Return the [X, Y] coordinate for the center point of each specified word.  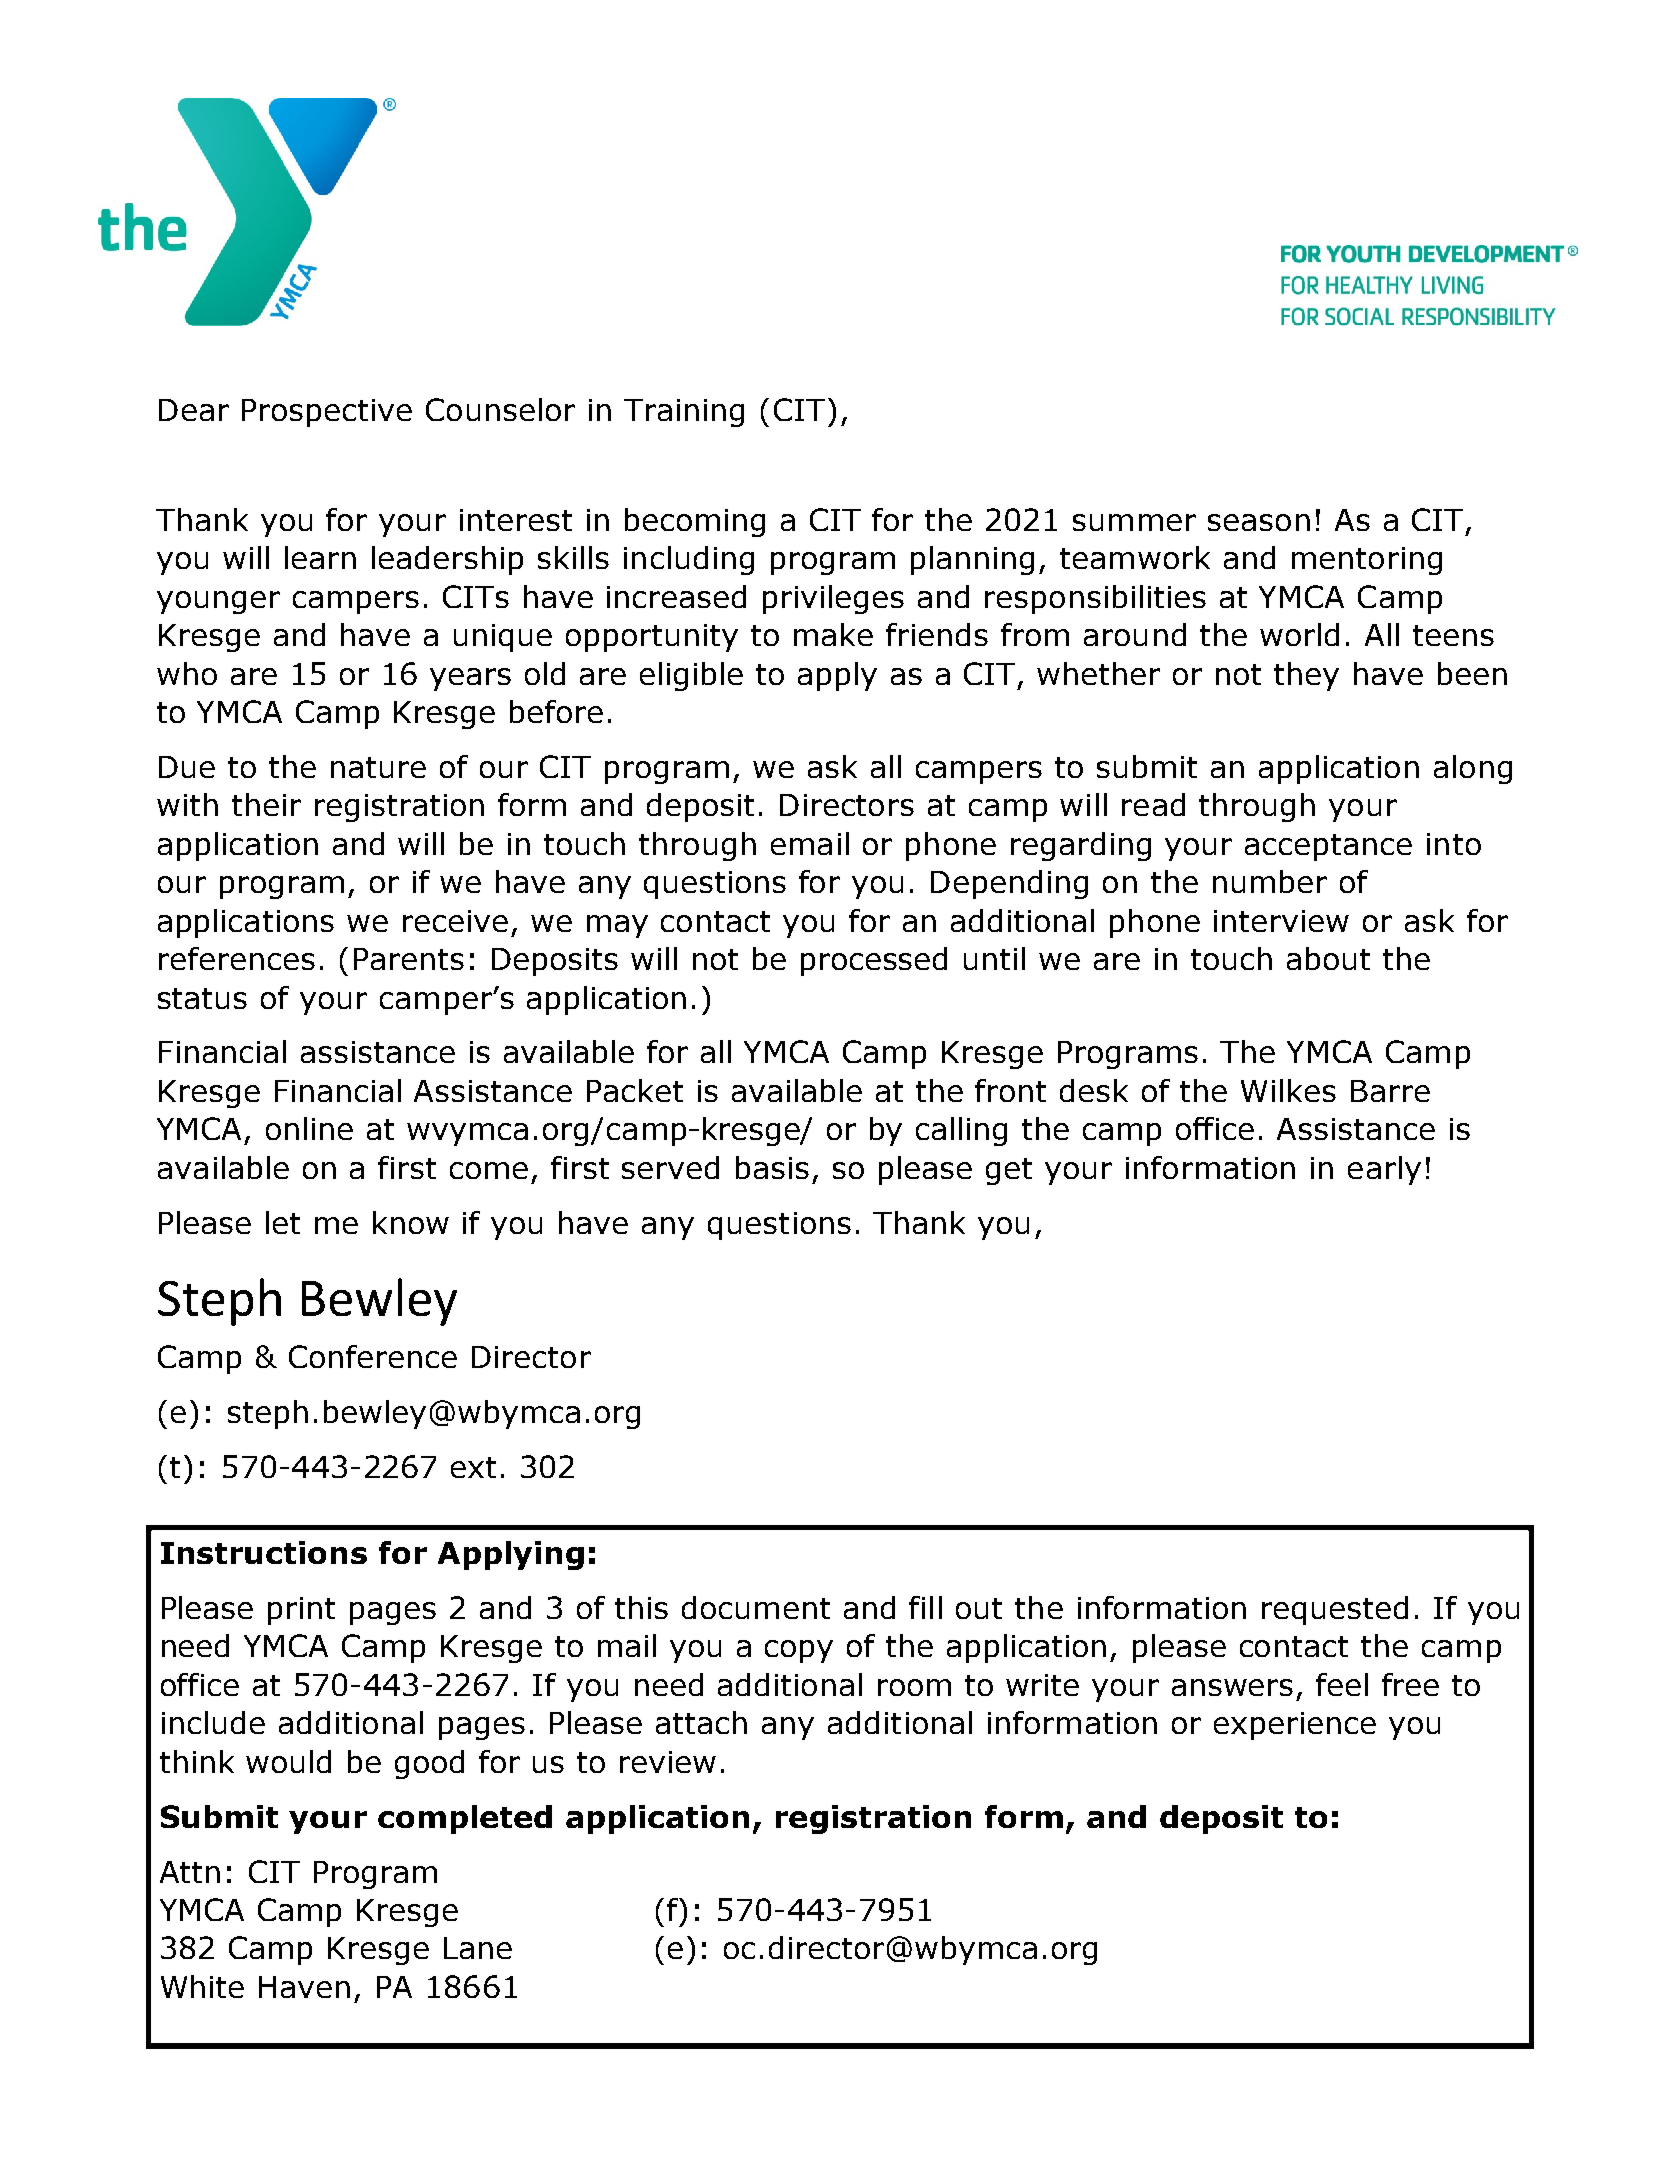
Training [684, 413]
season [1259, 522]
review [668, 1762]
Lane [478, 1948]
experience [1295, 1726]
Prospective [327, 413]
